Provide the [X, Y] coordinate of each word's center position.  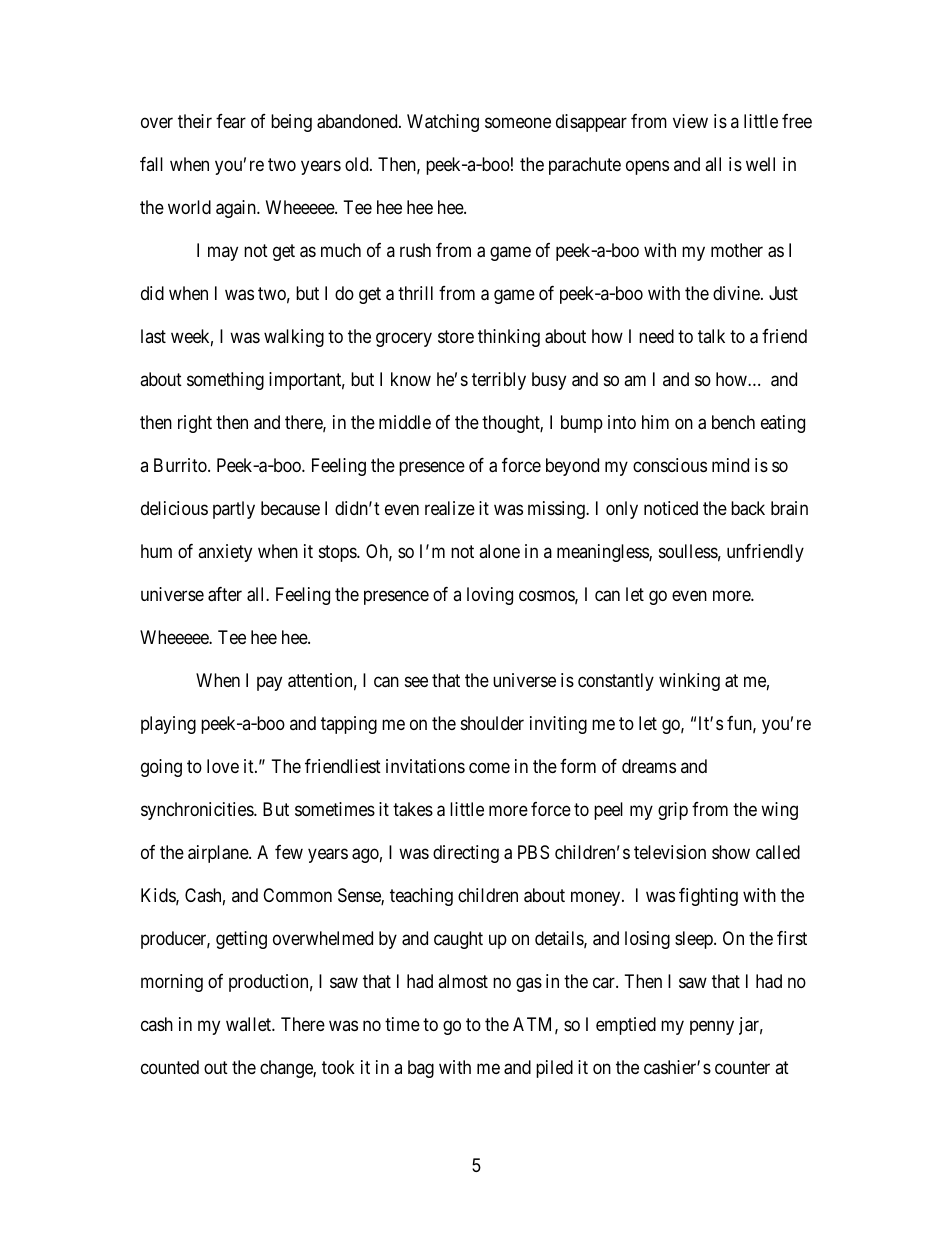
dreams [649, 766]
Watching [443, 123]
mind [730, 465]
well [760, 164]
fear [231, 121]
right [195, 424]
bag [421, 1069]
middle [405, 422]
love [223, 766]
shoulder [492, 723]
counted [170, 1067]
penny [712, 1027]
